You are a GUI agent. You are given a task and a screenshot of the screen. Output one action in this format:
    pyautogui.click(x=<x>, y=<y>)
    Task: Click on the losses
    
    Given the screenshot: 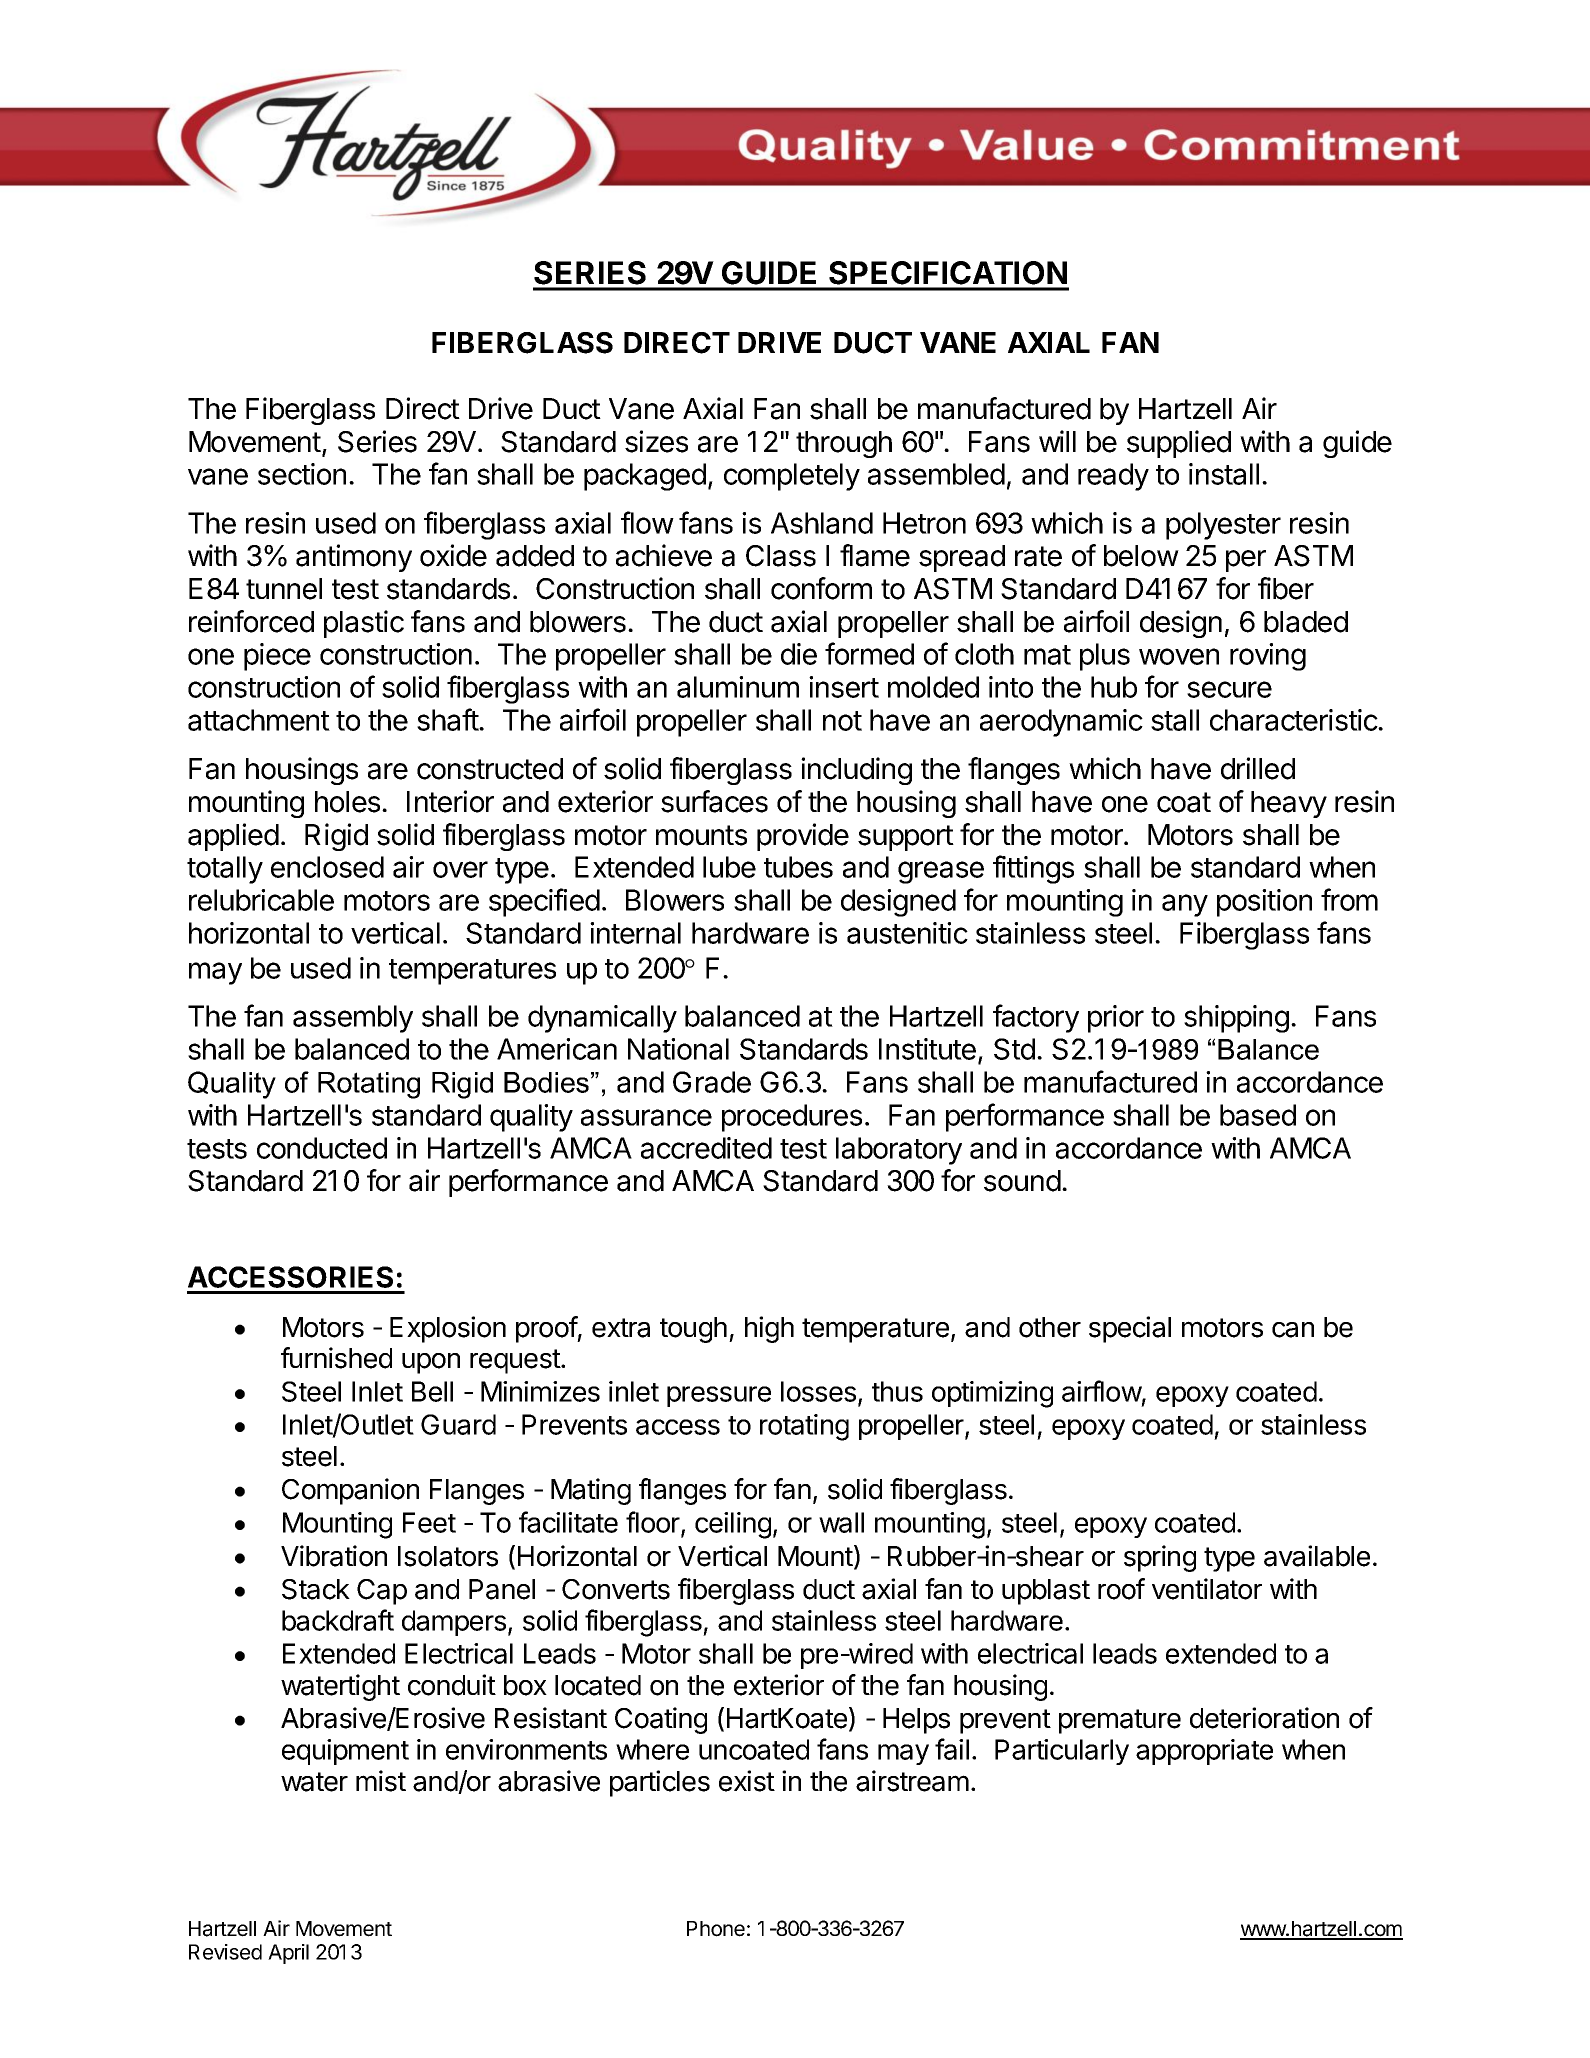 What is the action you would take?
    pyautogui.click(x=818, y=1391)
